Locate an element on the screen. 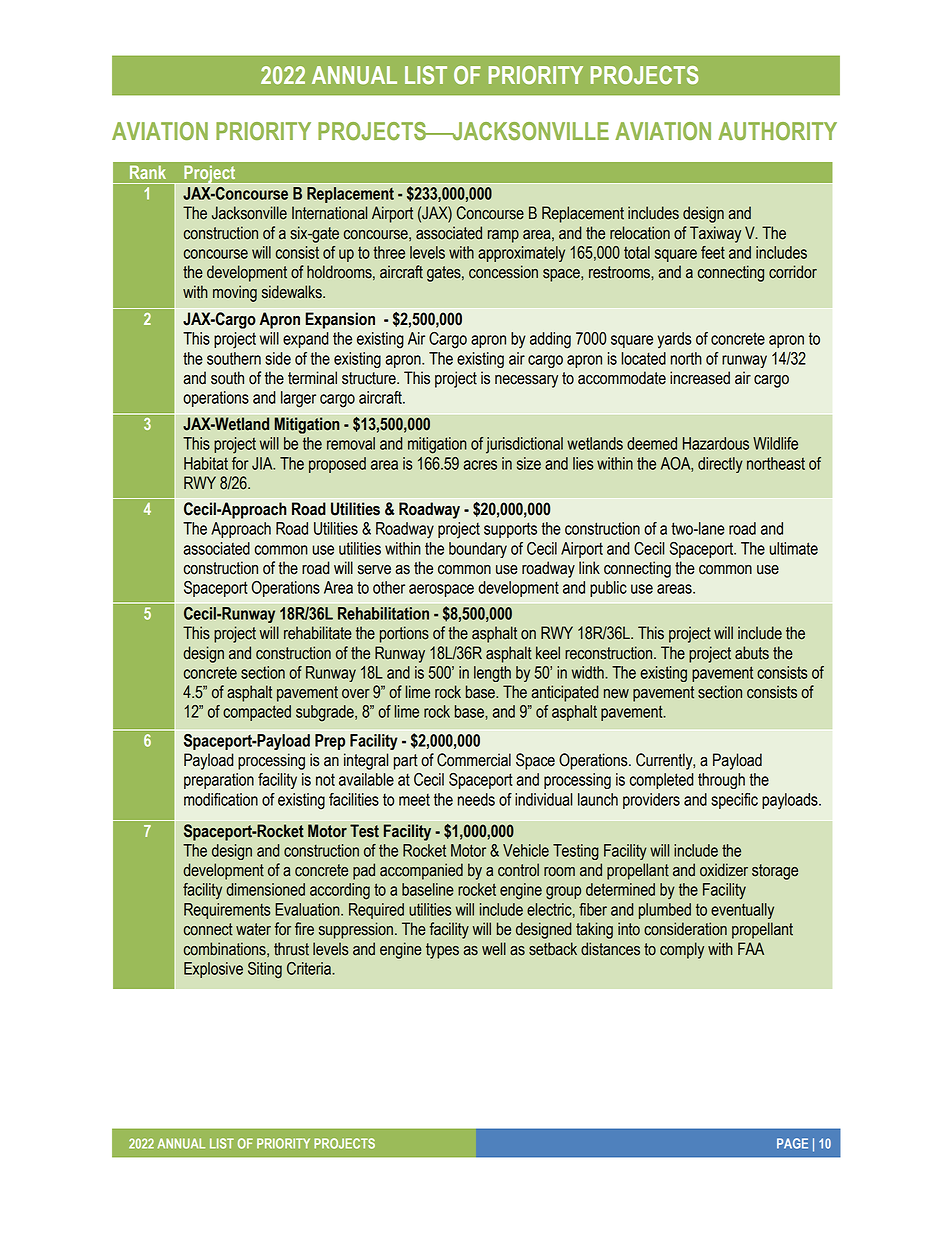 The image size is (952, 1233). ramp is located at coordinates (503, 236).
